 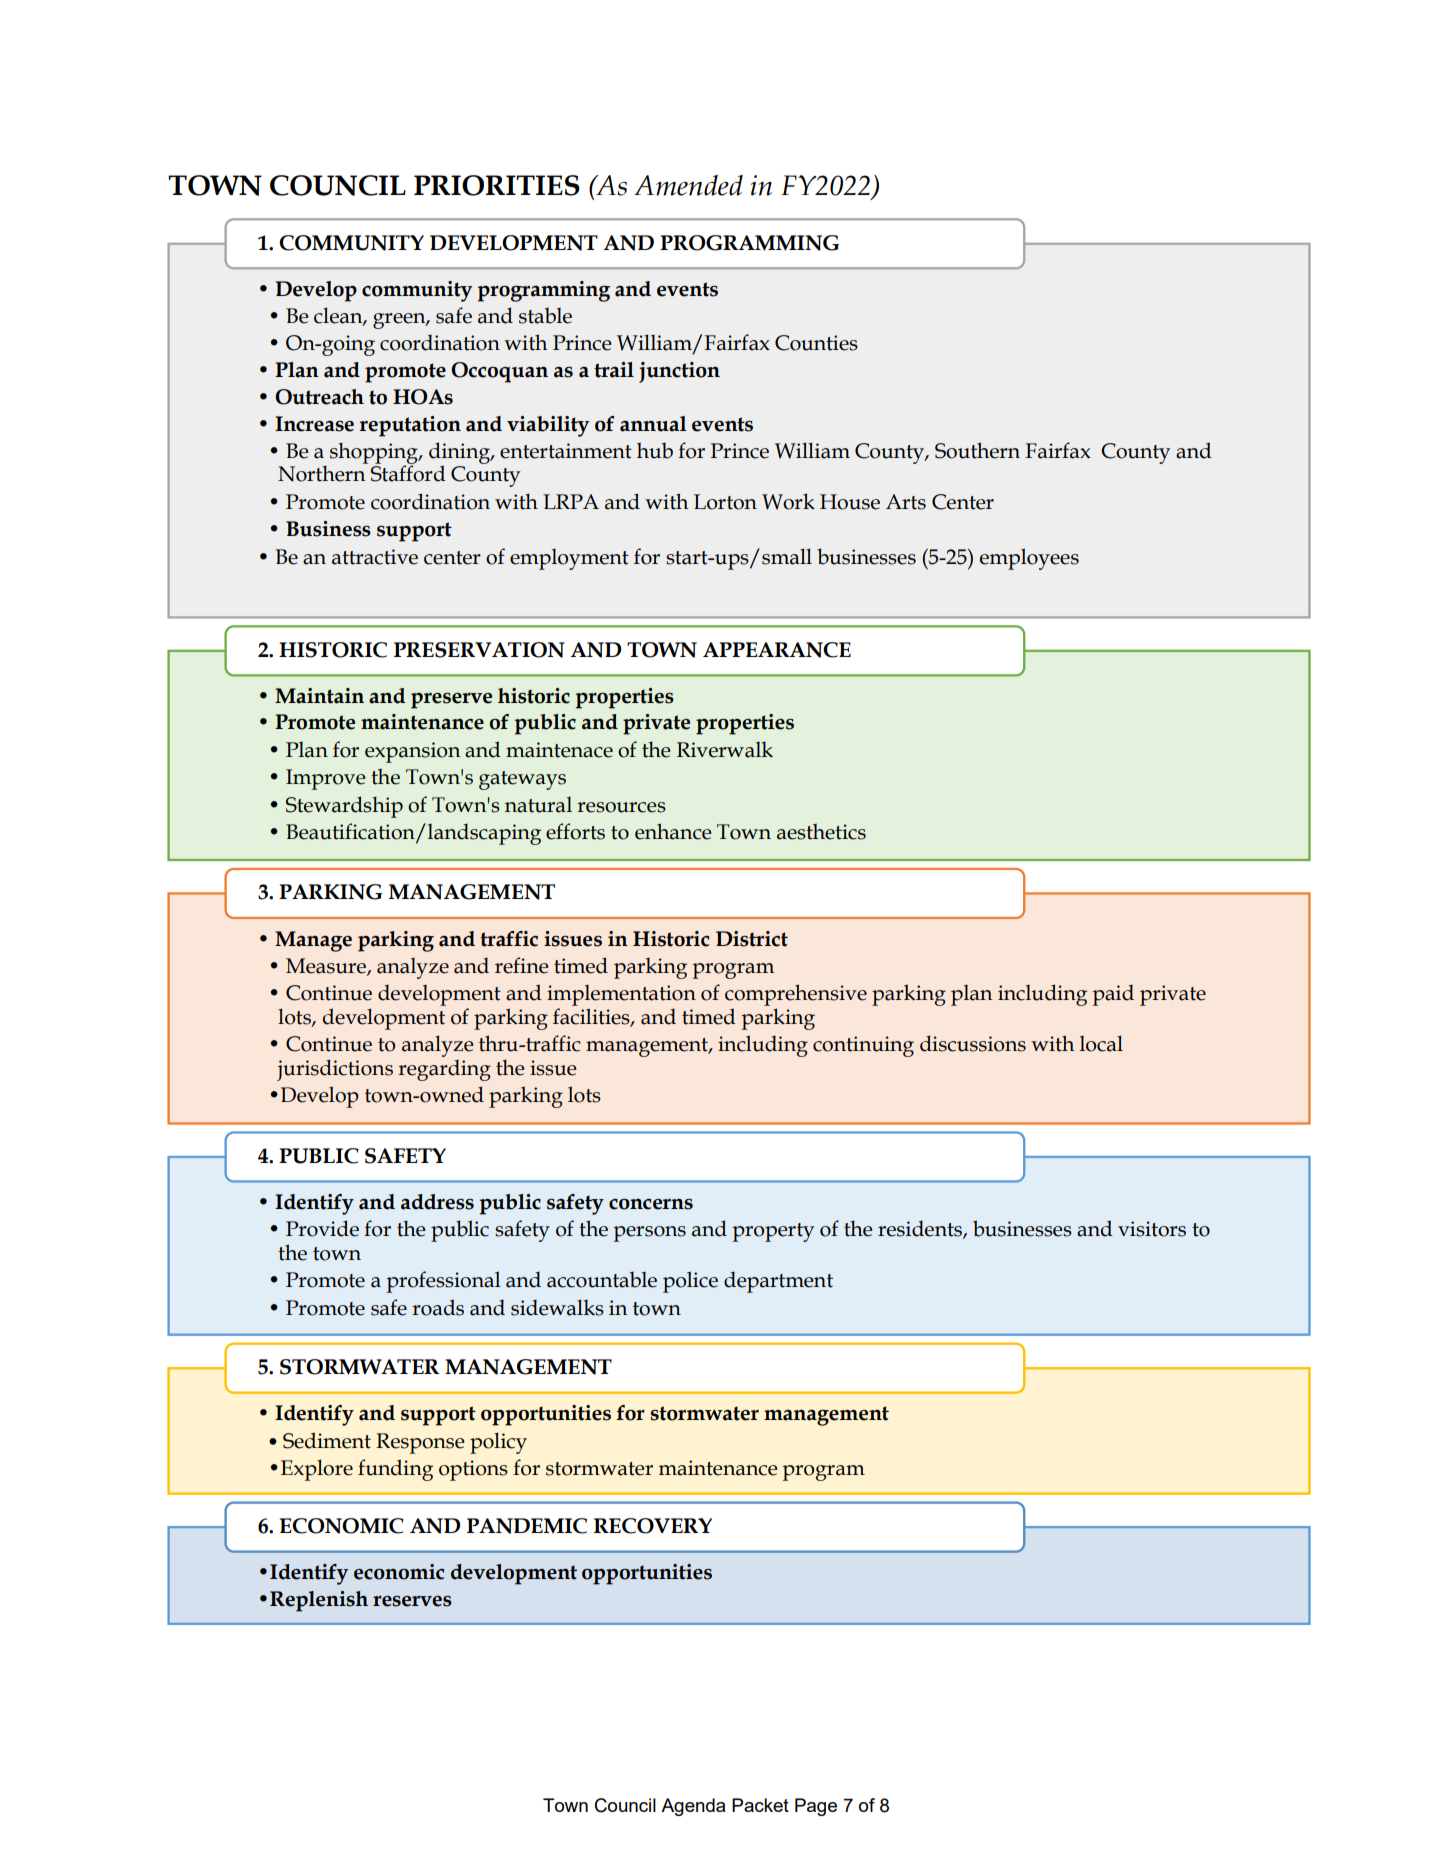 I want to click on police, so click(x=690, y=1282).
